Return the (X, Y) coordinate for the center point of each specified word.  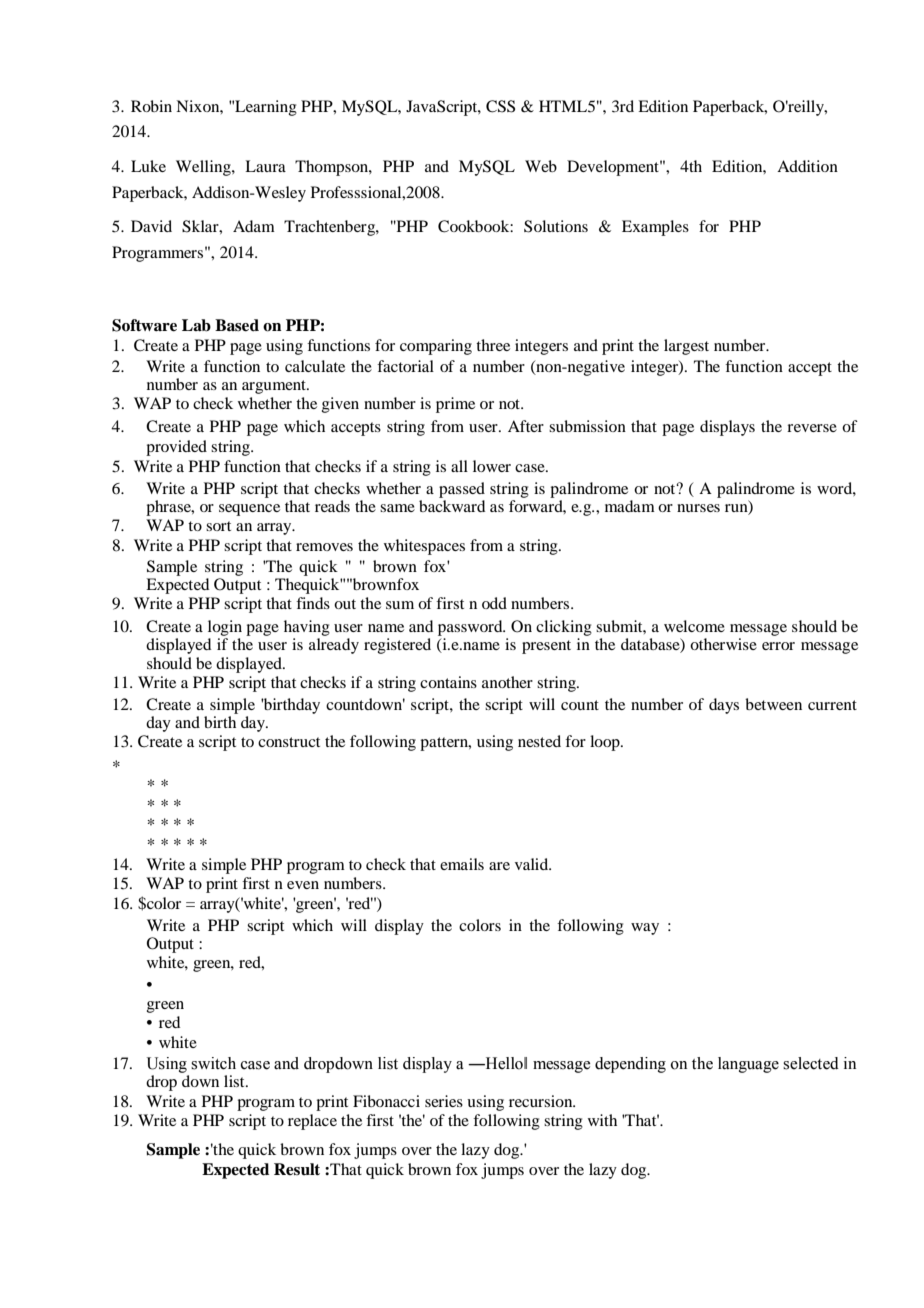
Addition (807, 166)
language (748, 1065)
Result (297, 1169)
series (444, 1101)
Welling (204, 168)
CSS (500, 106)
